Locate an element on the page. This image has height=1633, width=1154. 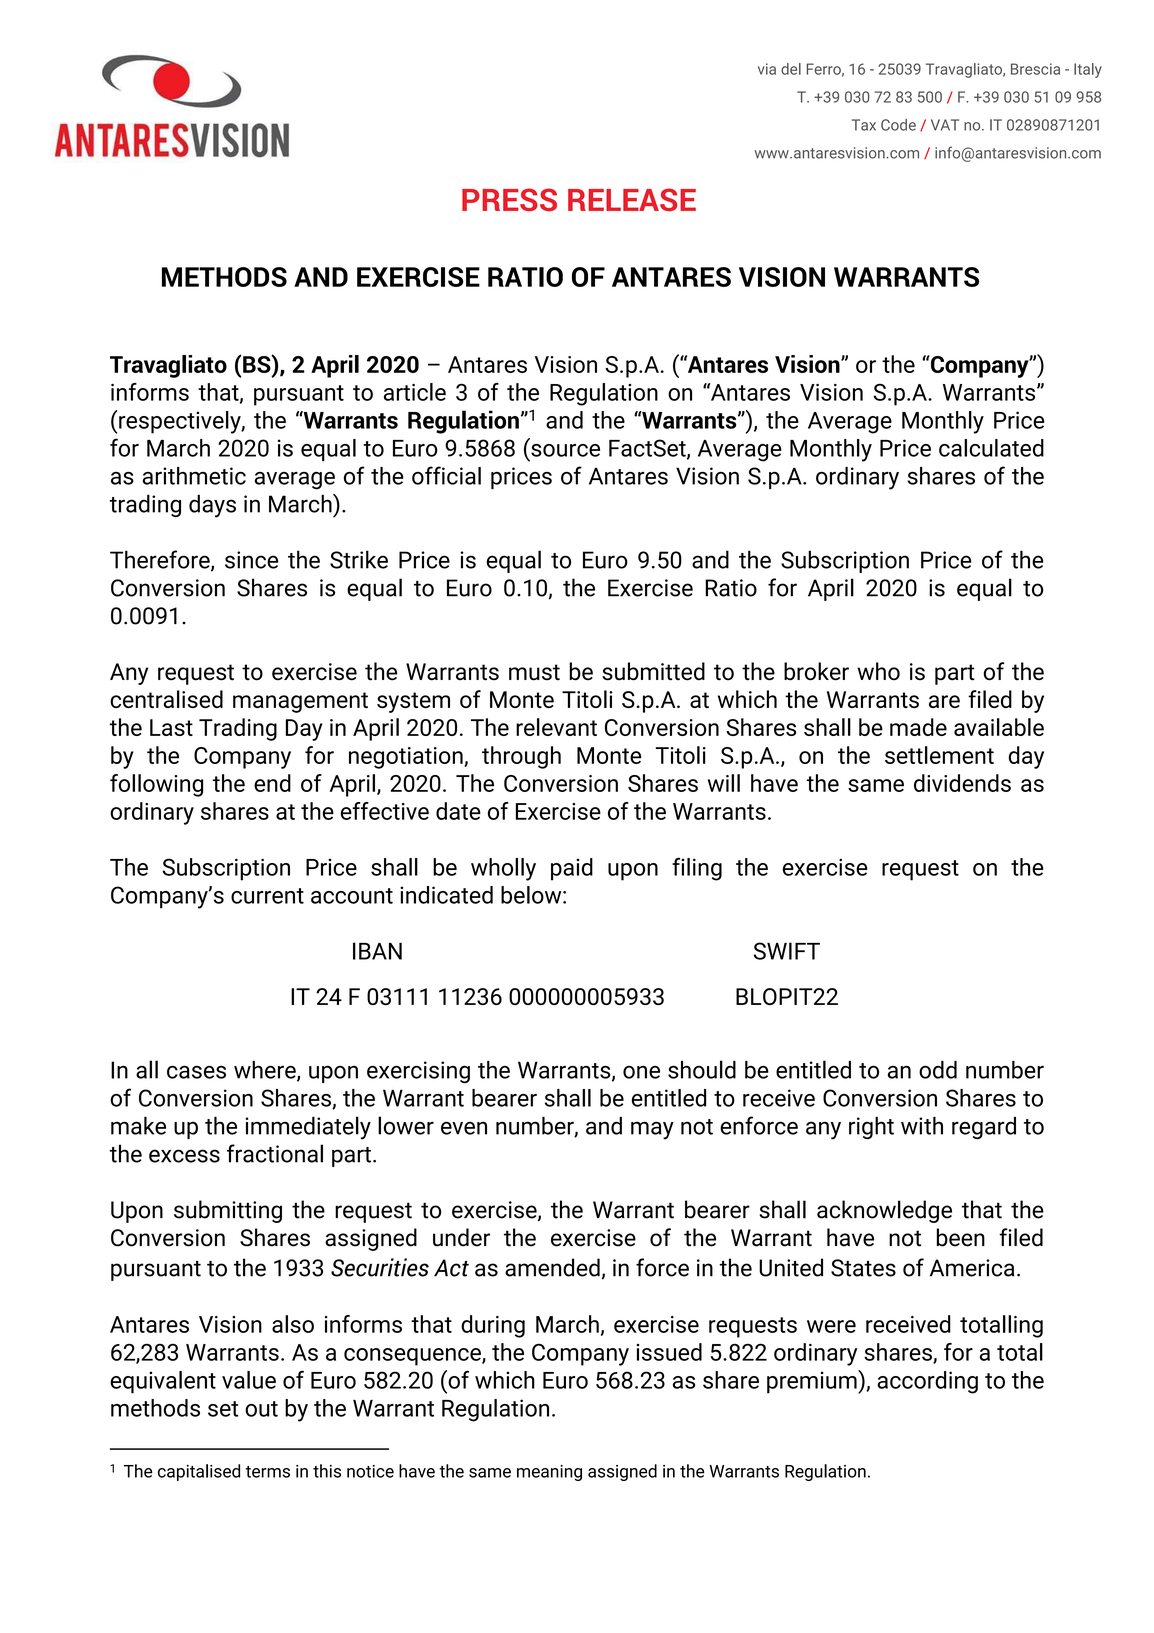
odd is located at coordinates (938, 1070).
